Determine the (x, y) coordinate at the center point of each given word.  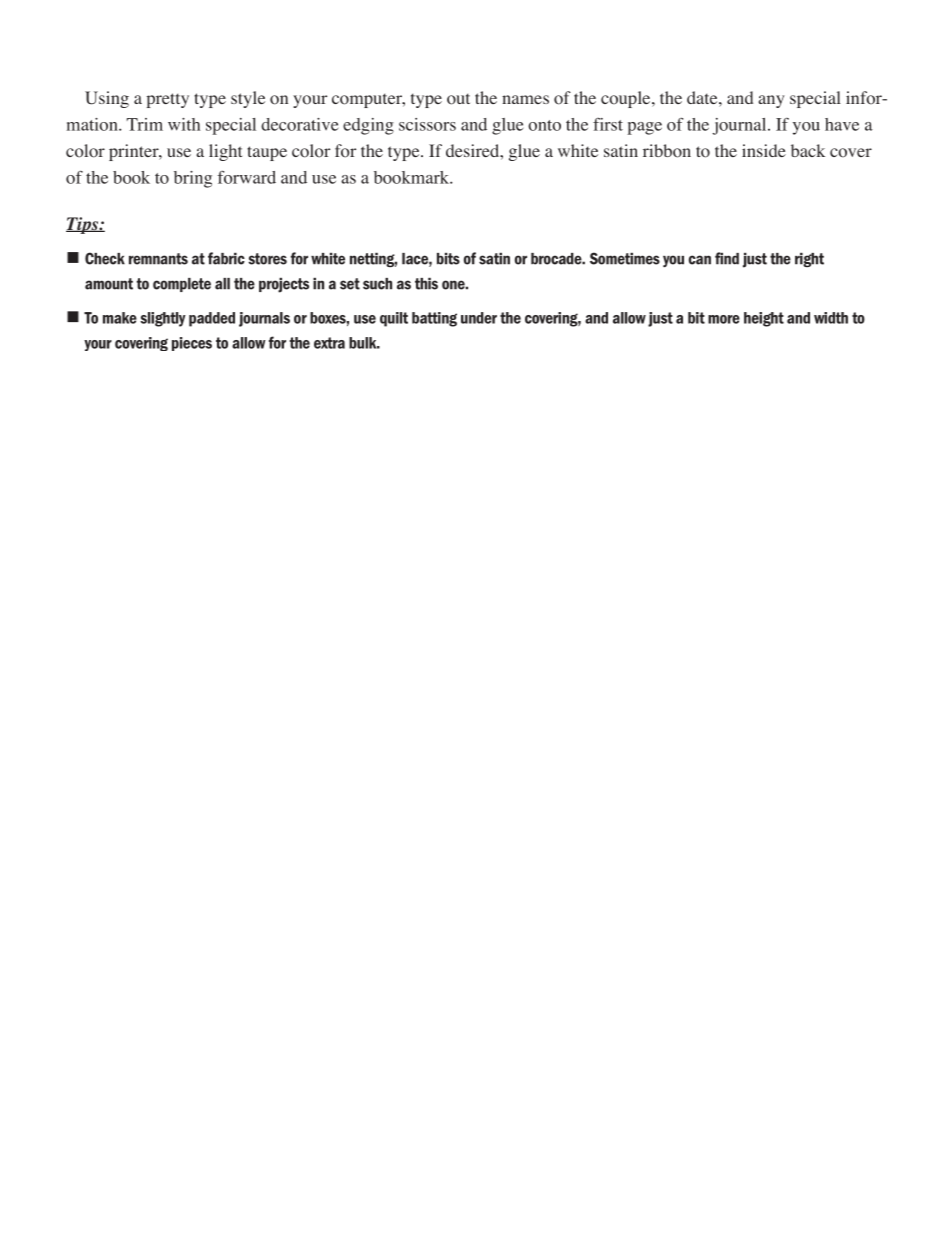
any (771, 101)
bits (448, 259)
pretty (168, 100)
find (727, 258)
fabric (226, 258)
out (458, 99)
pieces (192, 344)
